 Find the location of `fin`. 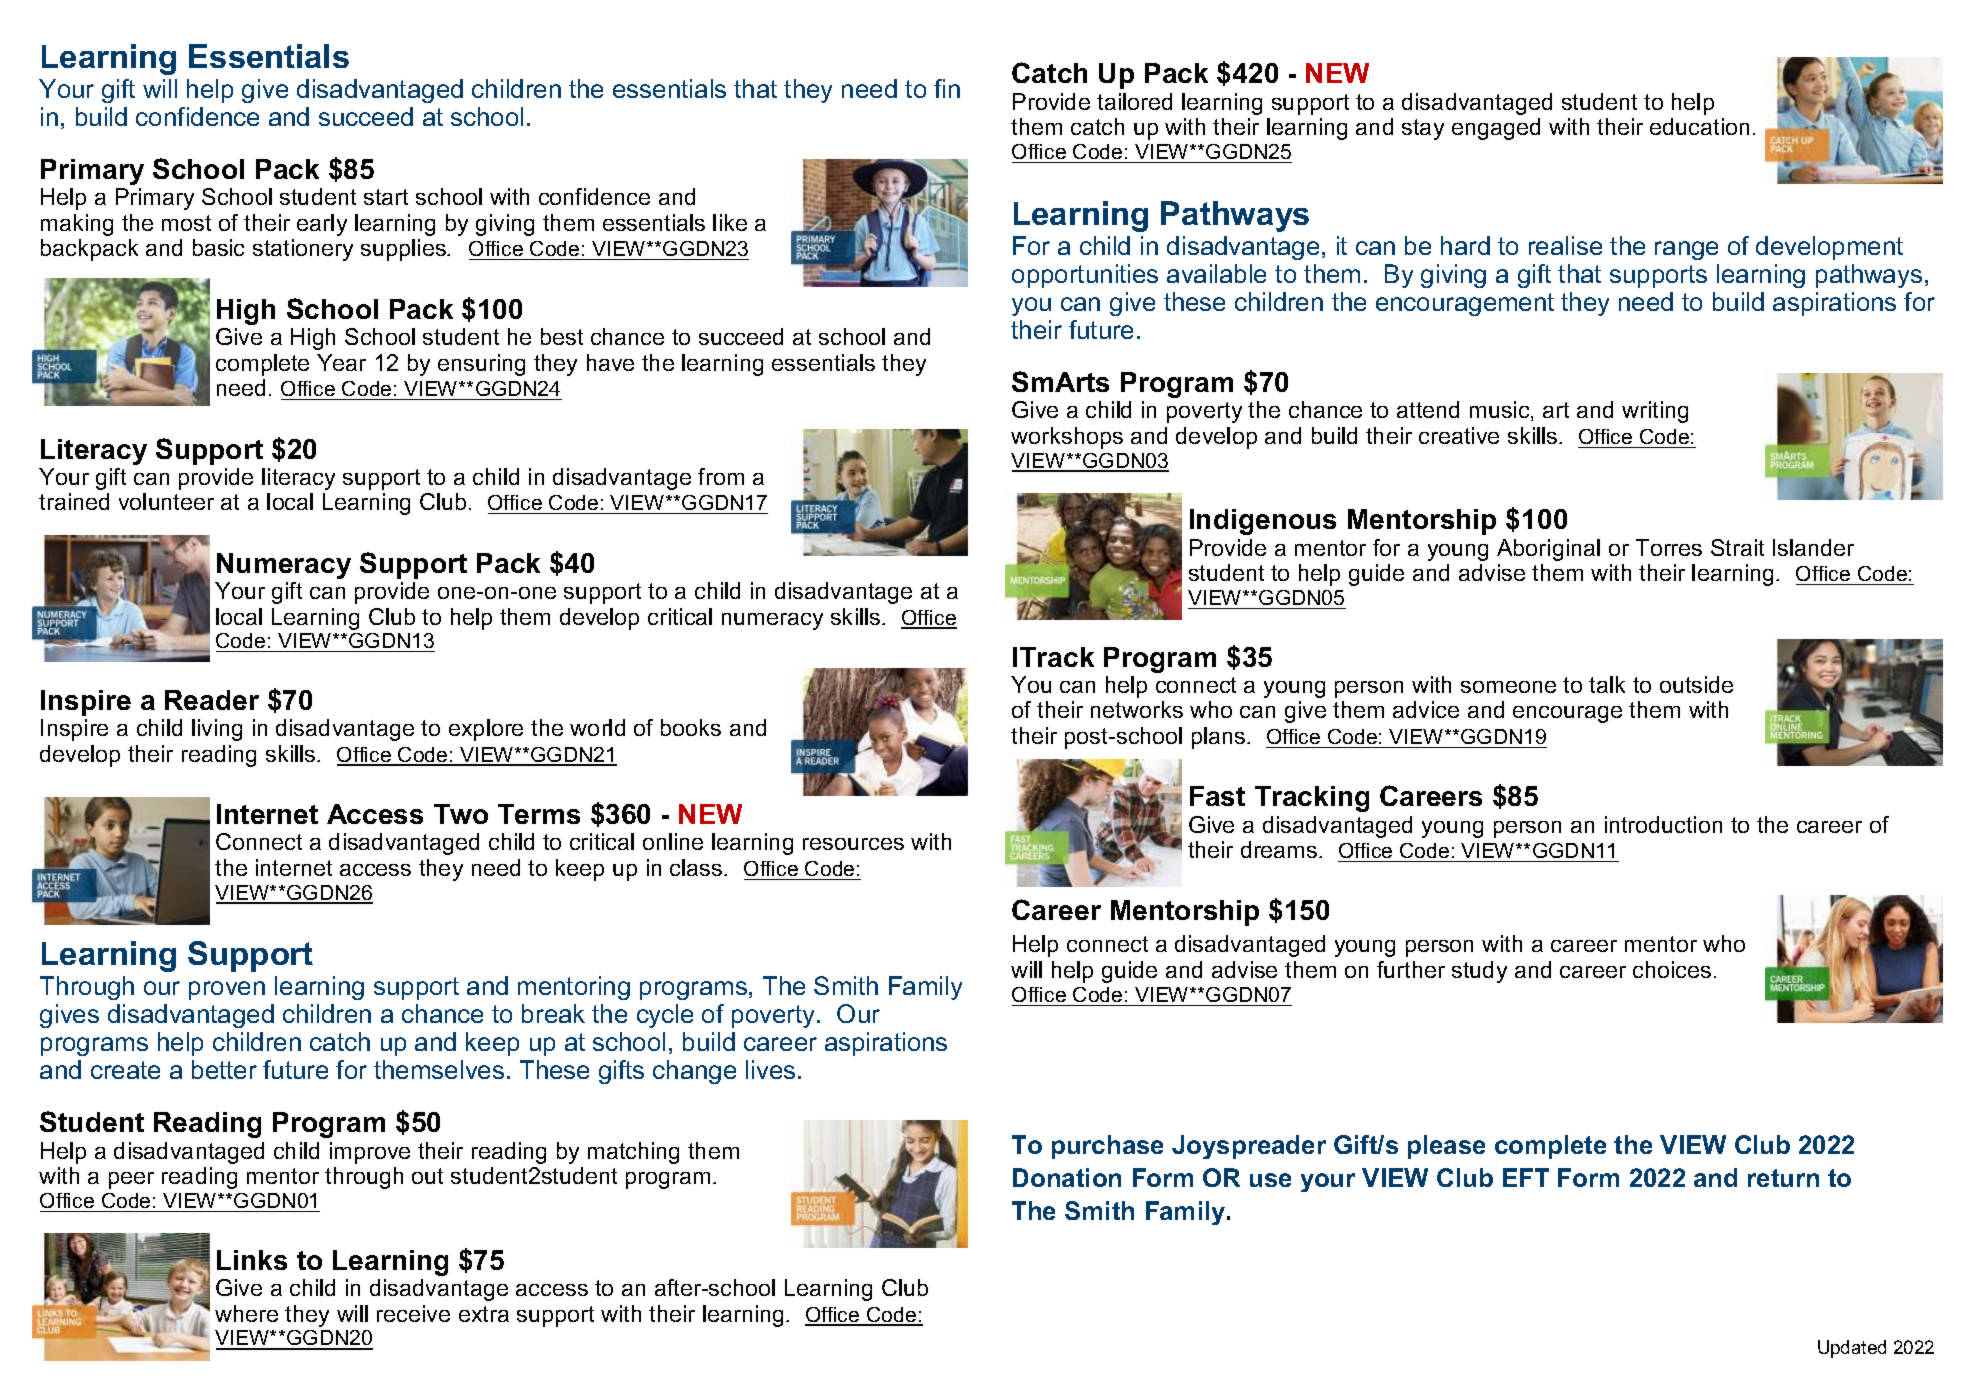

fin is located at coordinates (947, 88).
